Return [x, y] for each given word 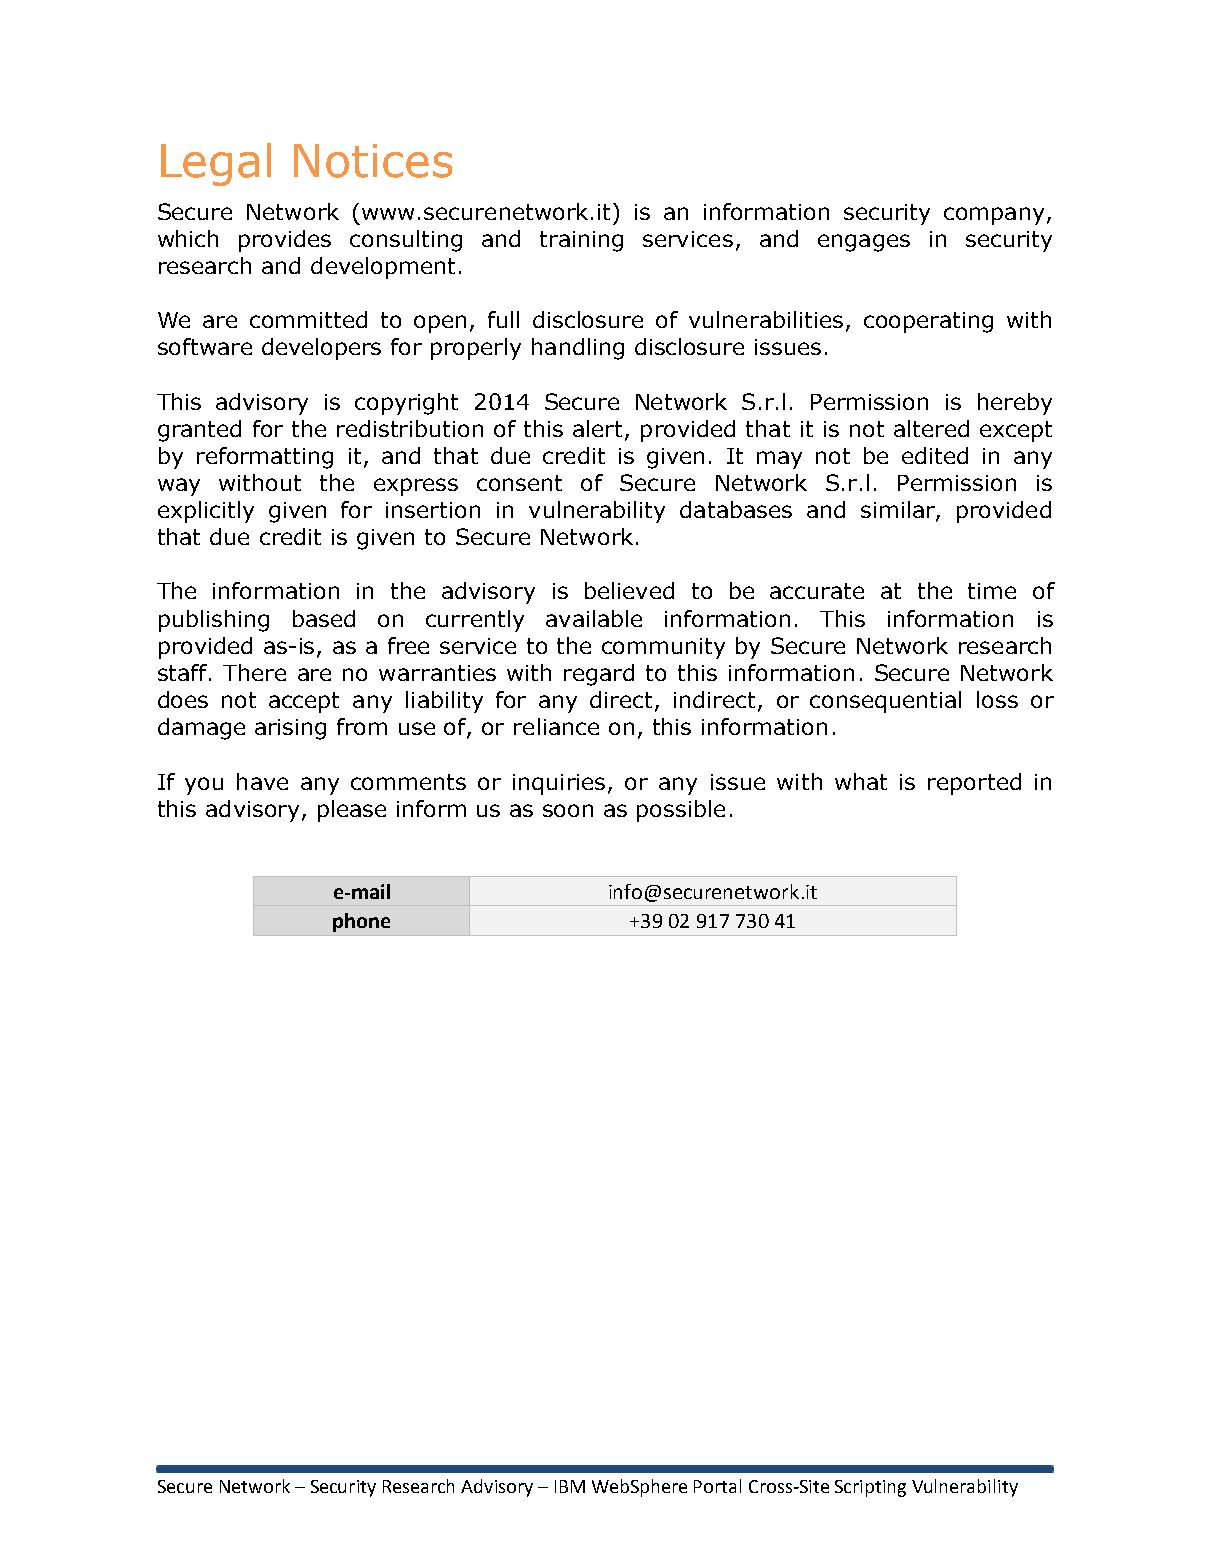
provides [285, 241]
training [581, 241]
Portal [717, 1486]
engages [864, 243]
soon [568, 810]
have [262, 781]
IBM [570, 1486]
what [861, 781]
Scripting [870, 1488]
